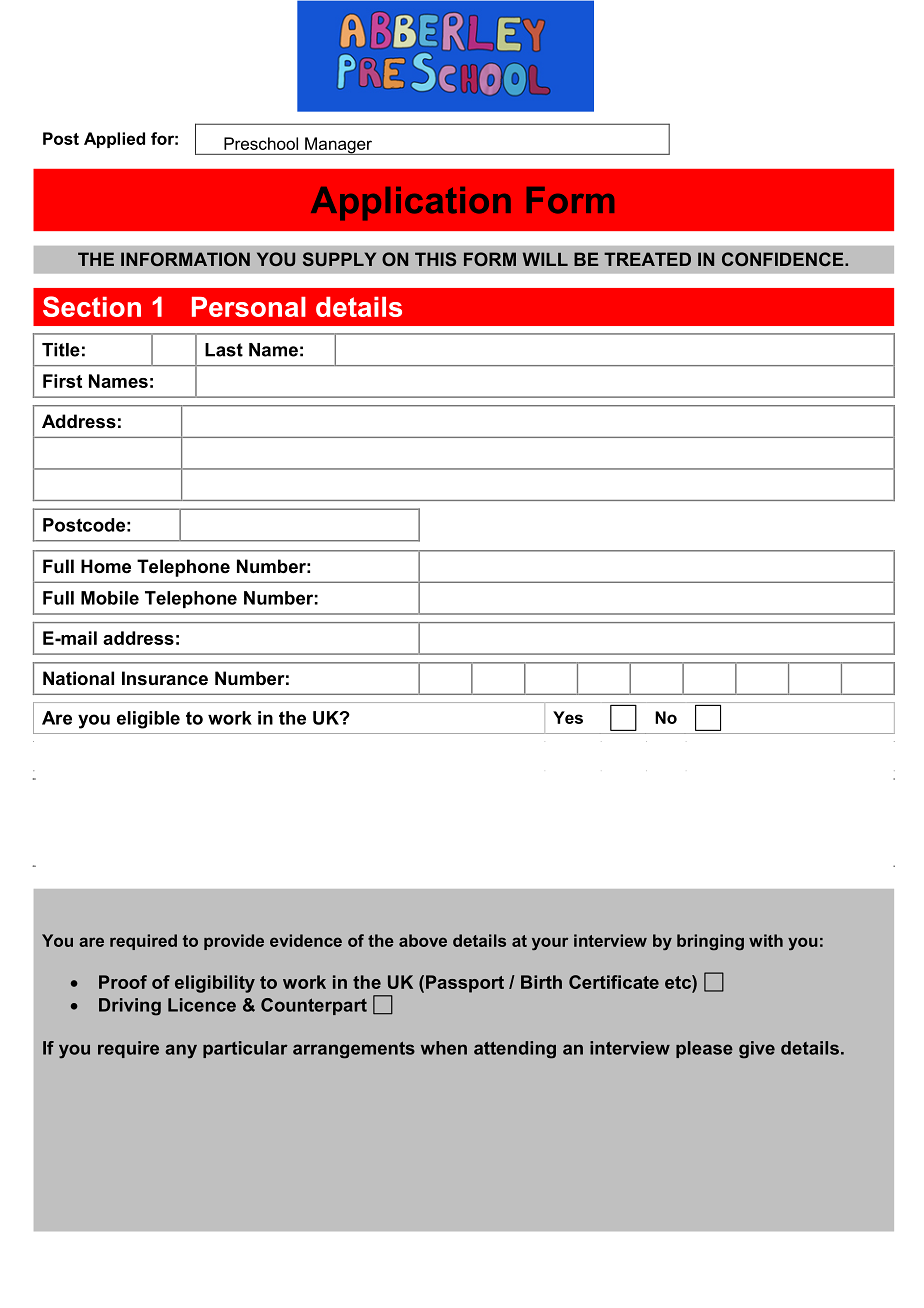 Image resolution: width=924 pixels, height=1308 pixels. What do you see at coordinates (148, 720) in the document?
I see `eligible` at bounding box center [148, 720].
